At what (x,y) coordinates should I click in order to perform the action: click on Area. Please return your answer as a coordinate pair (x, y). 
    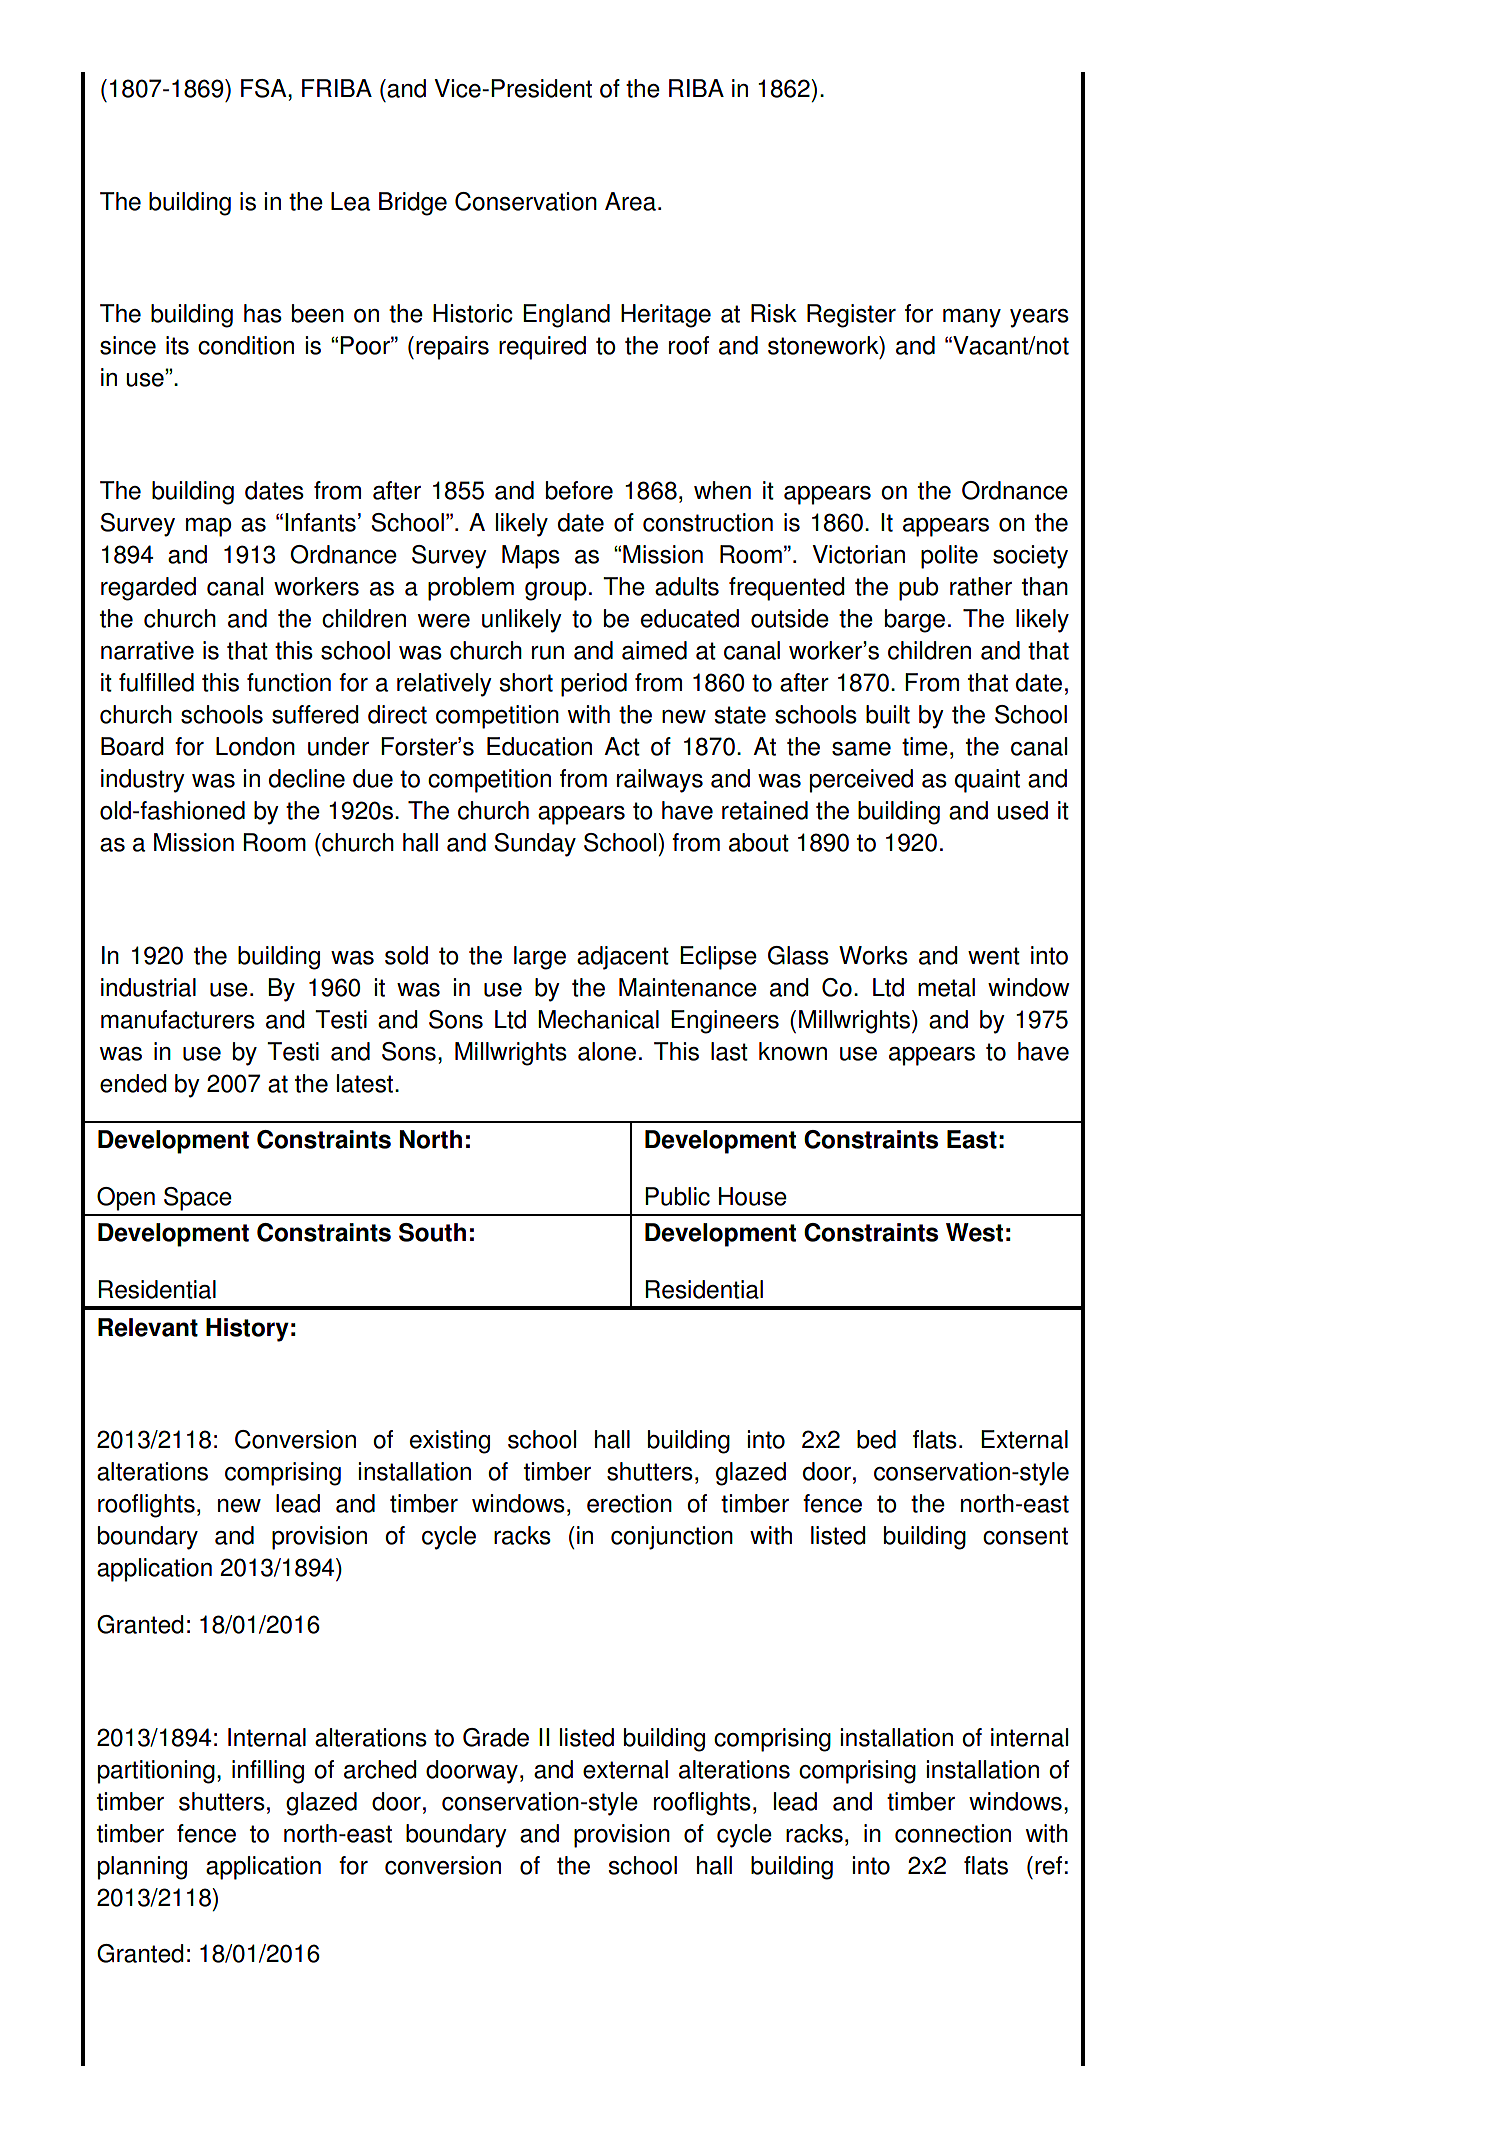
    Looking at the image, I should click on (630, 201).
